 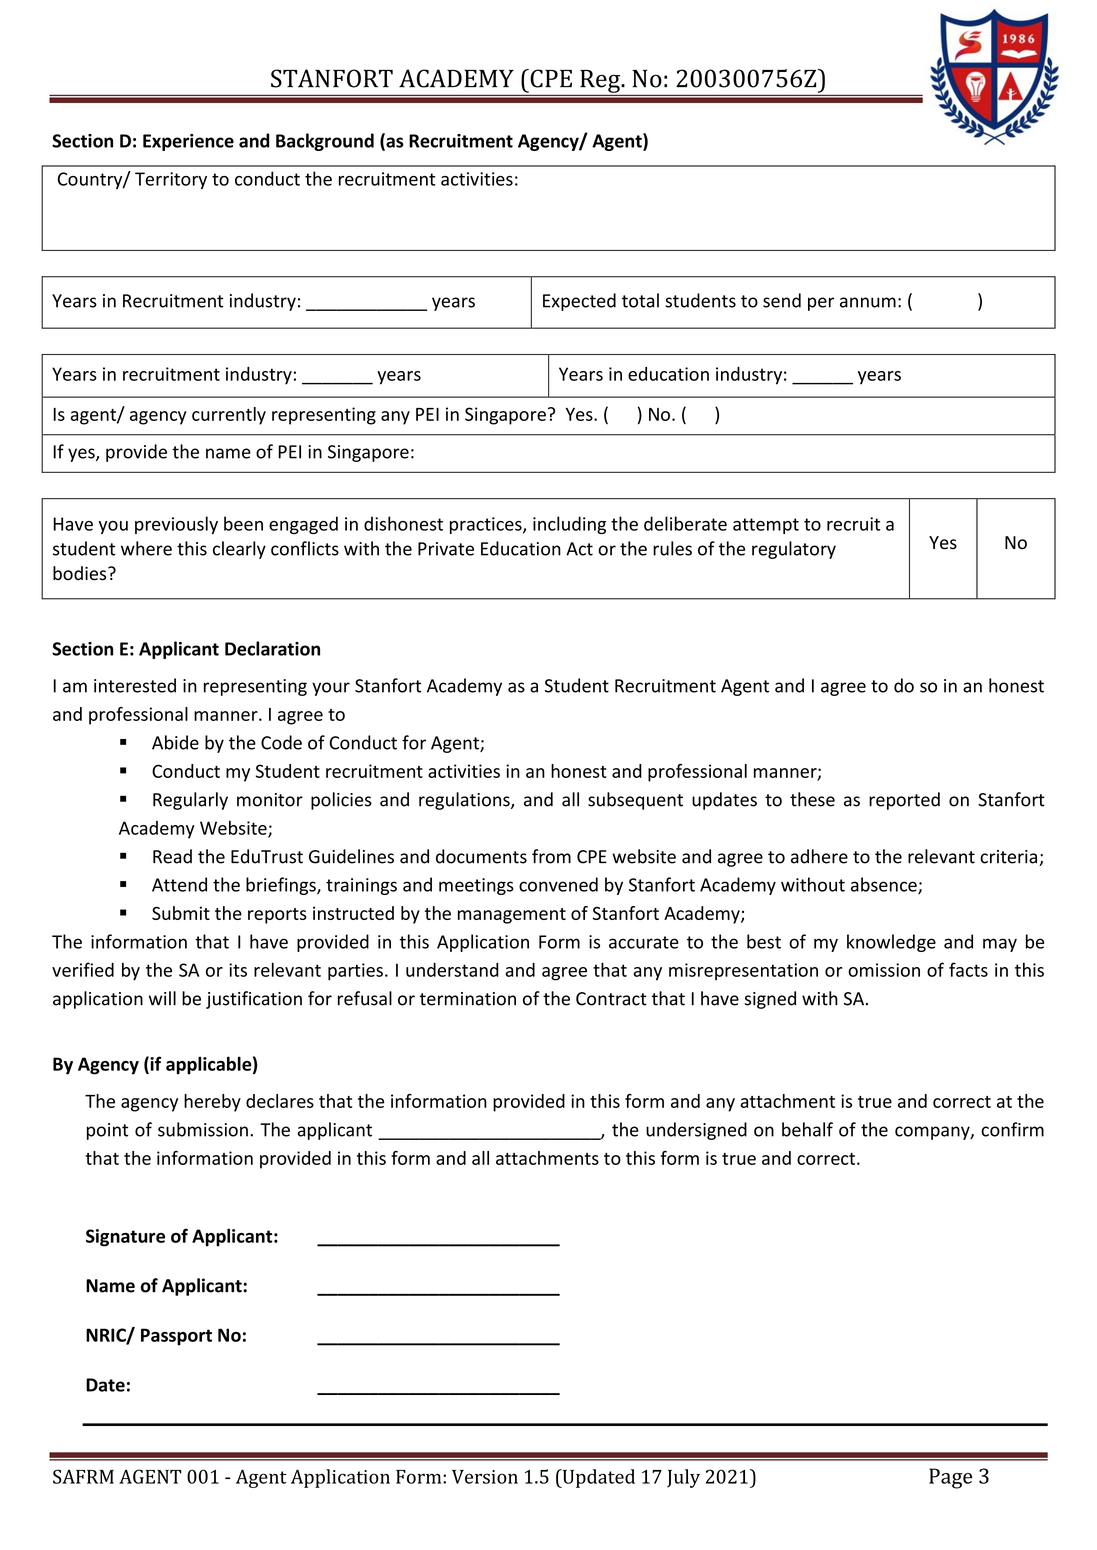 What do you see at coordinates (884, 970) in the image?
I see `omission` at bounding box center [884, 970].
